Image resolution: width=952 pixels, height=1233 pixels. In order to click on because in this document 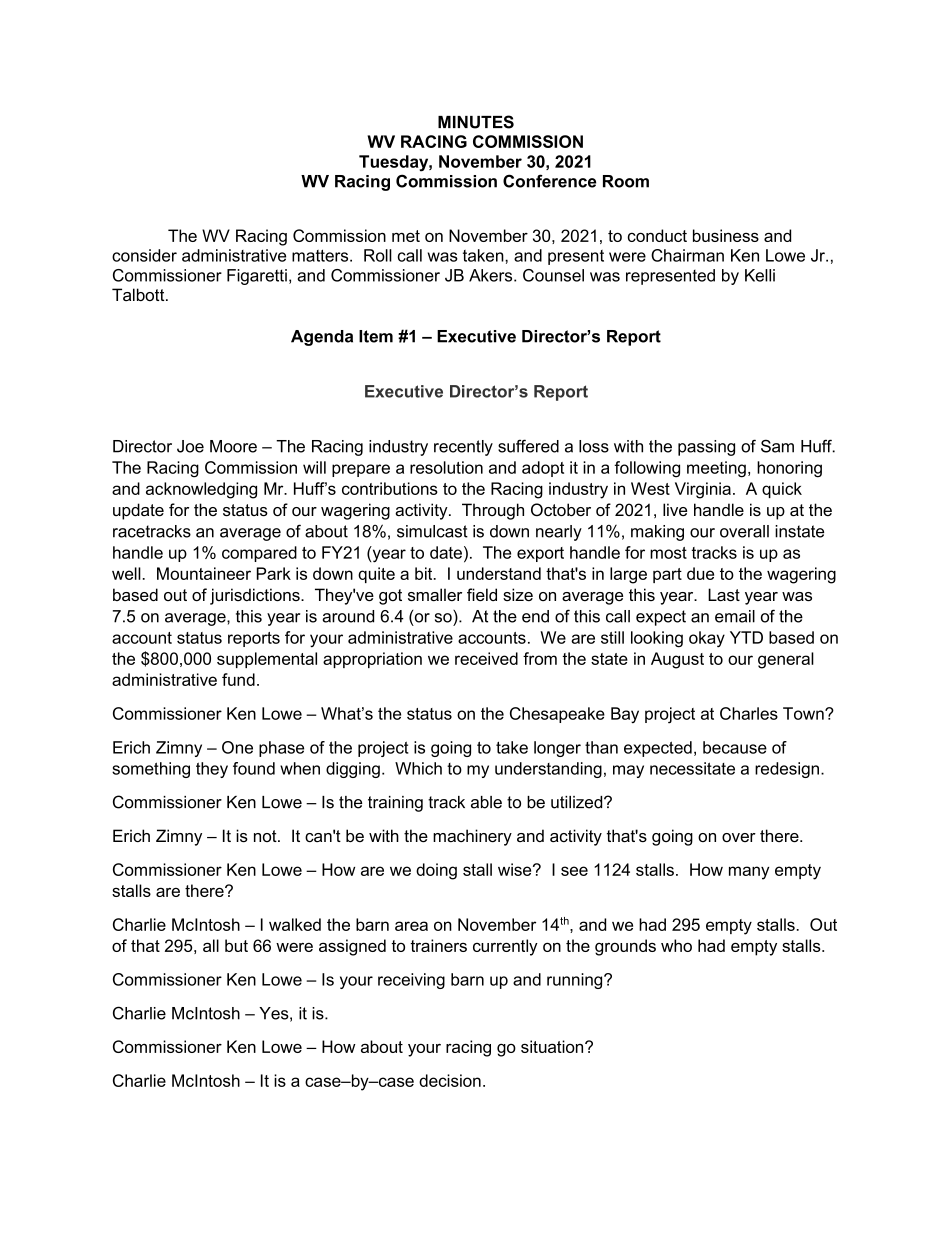, I will do `click(735, 747)`.
